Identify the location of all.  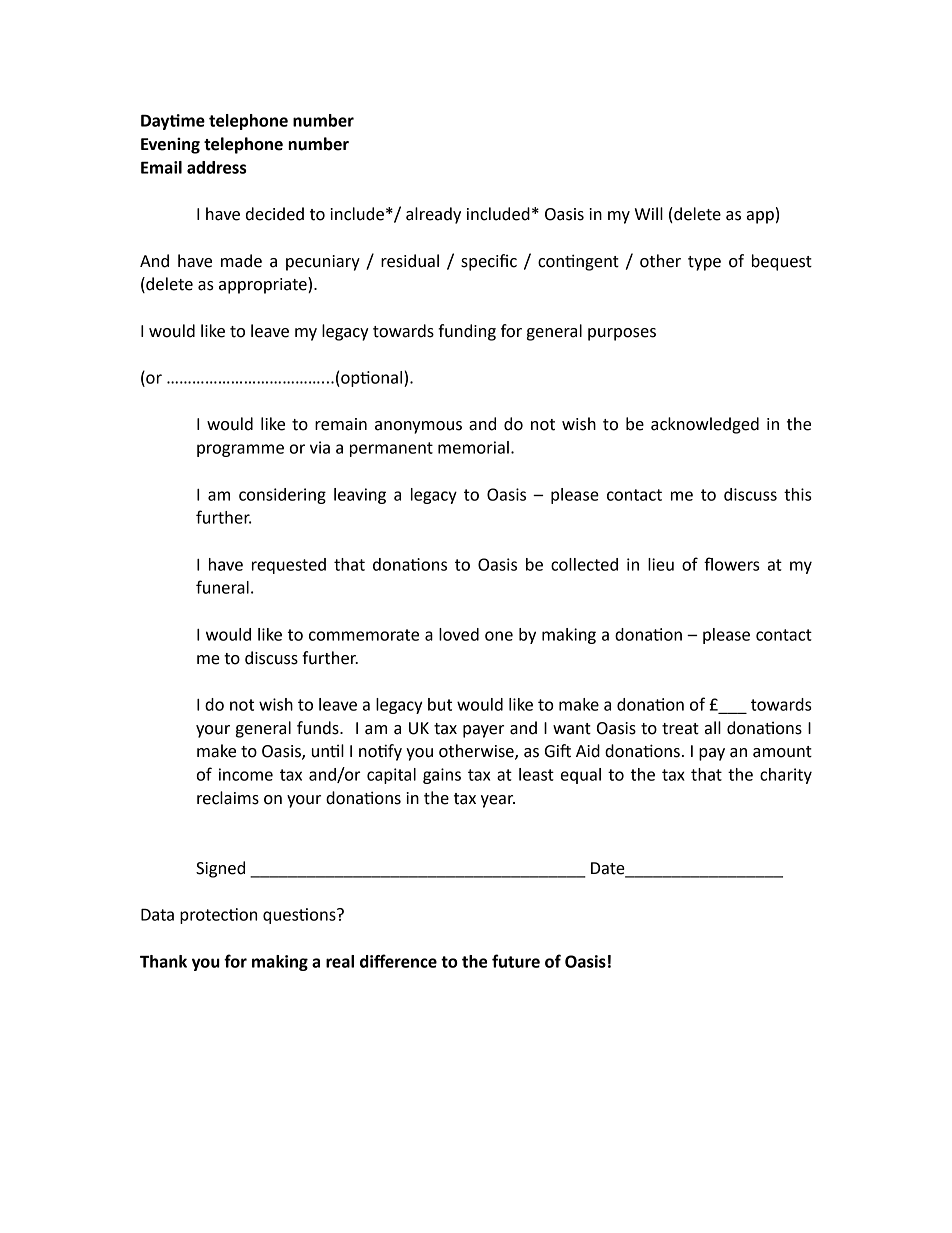
(713, 728).
